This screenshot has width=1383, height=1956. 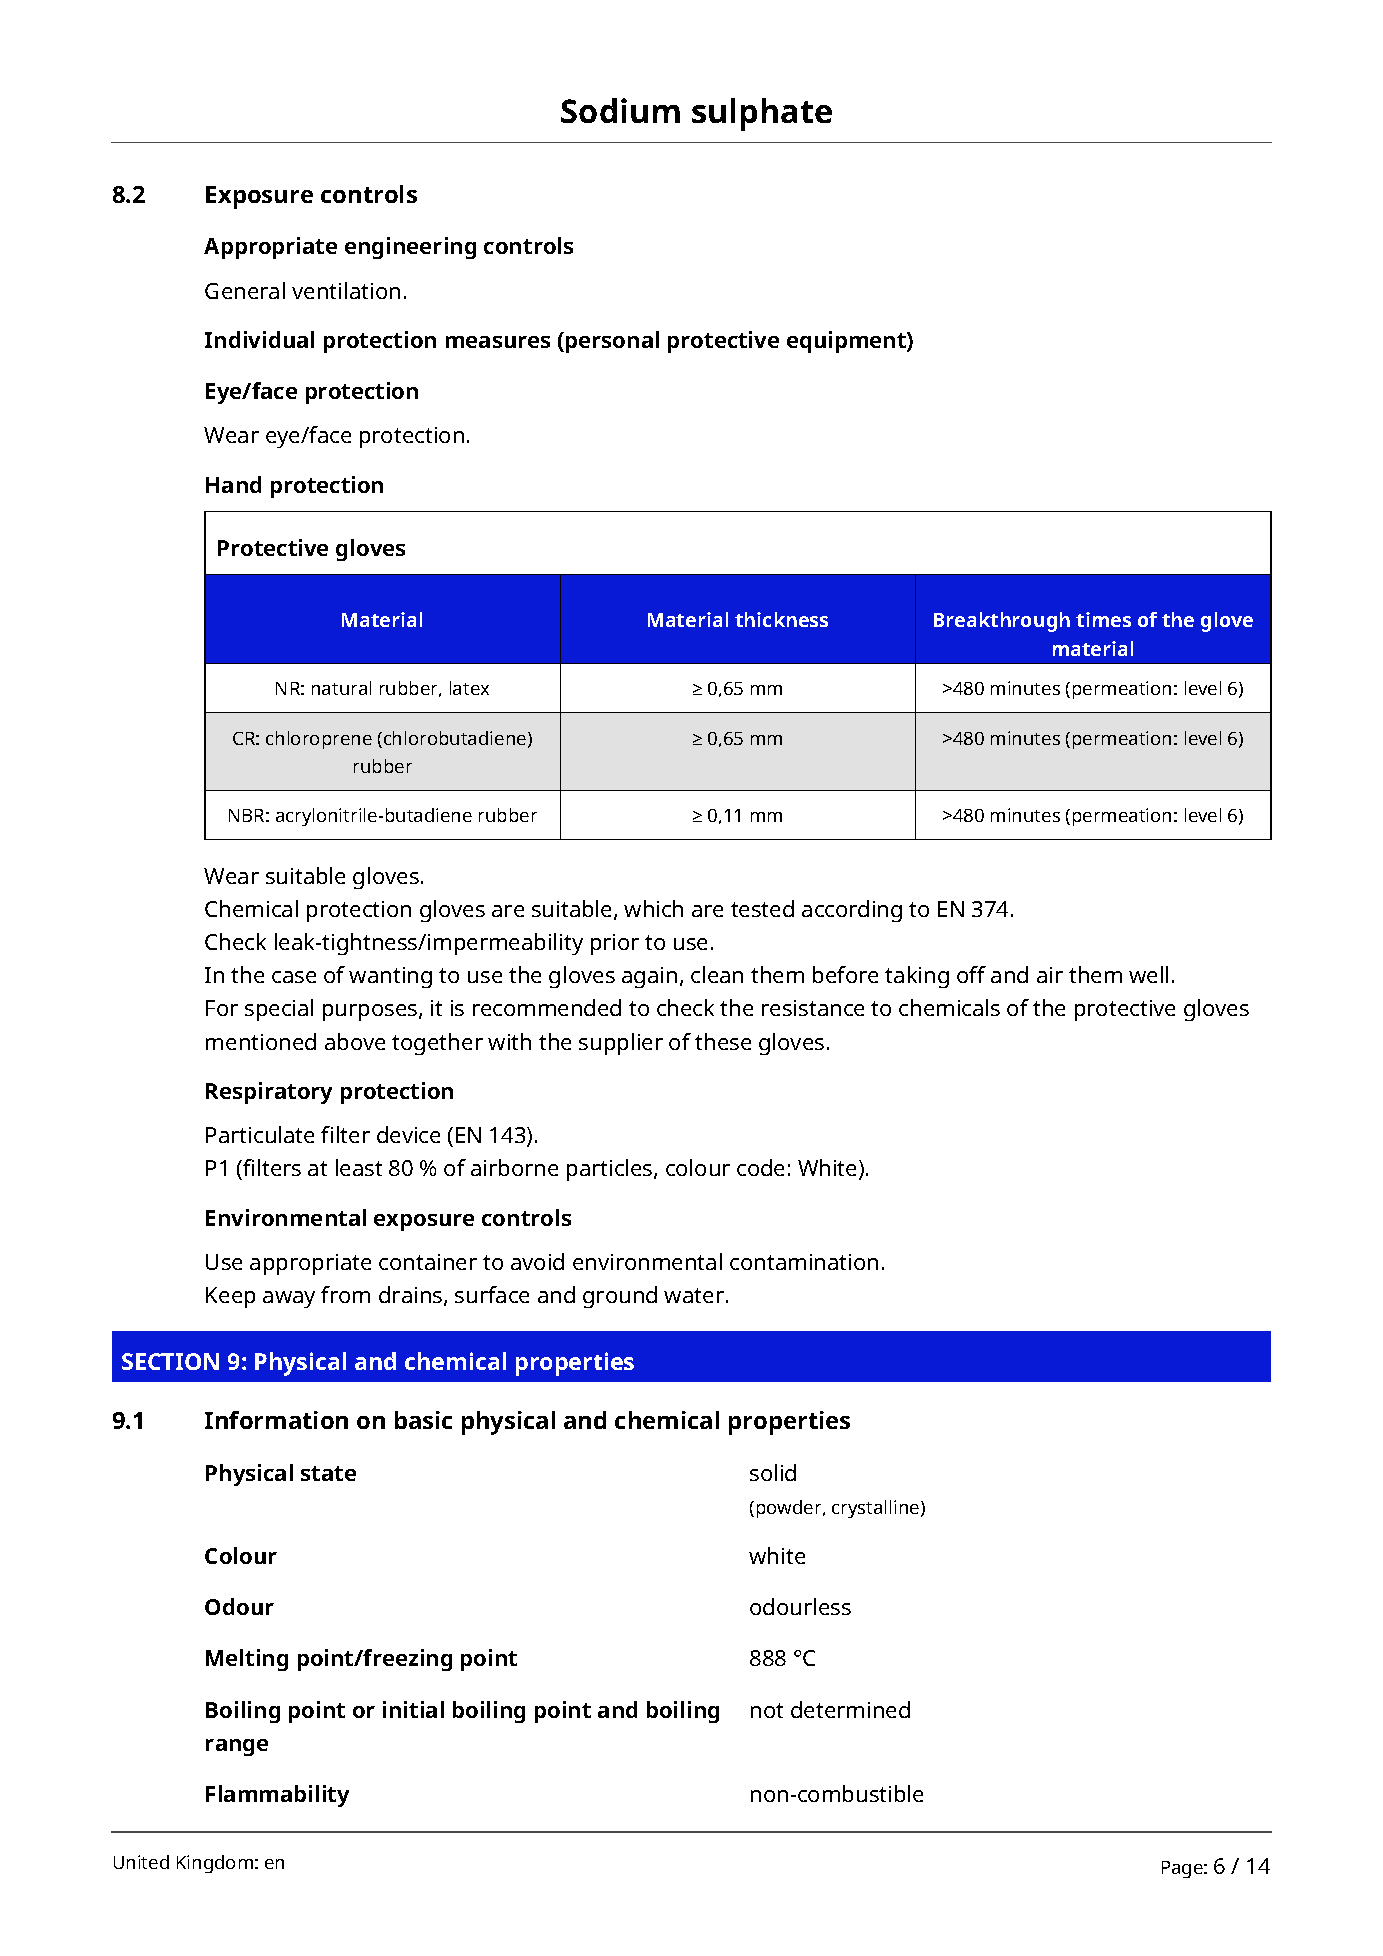 What do you see at coordinates (649, 977) in the screenshot?
I see `again` at bounding box center [649, 977].
